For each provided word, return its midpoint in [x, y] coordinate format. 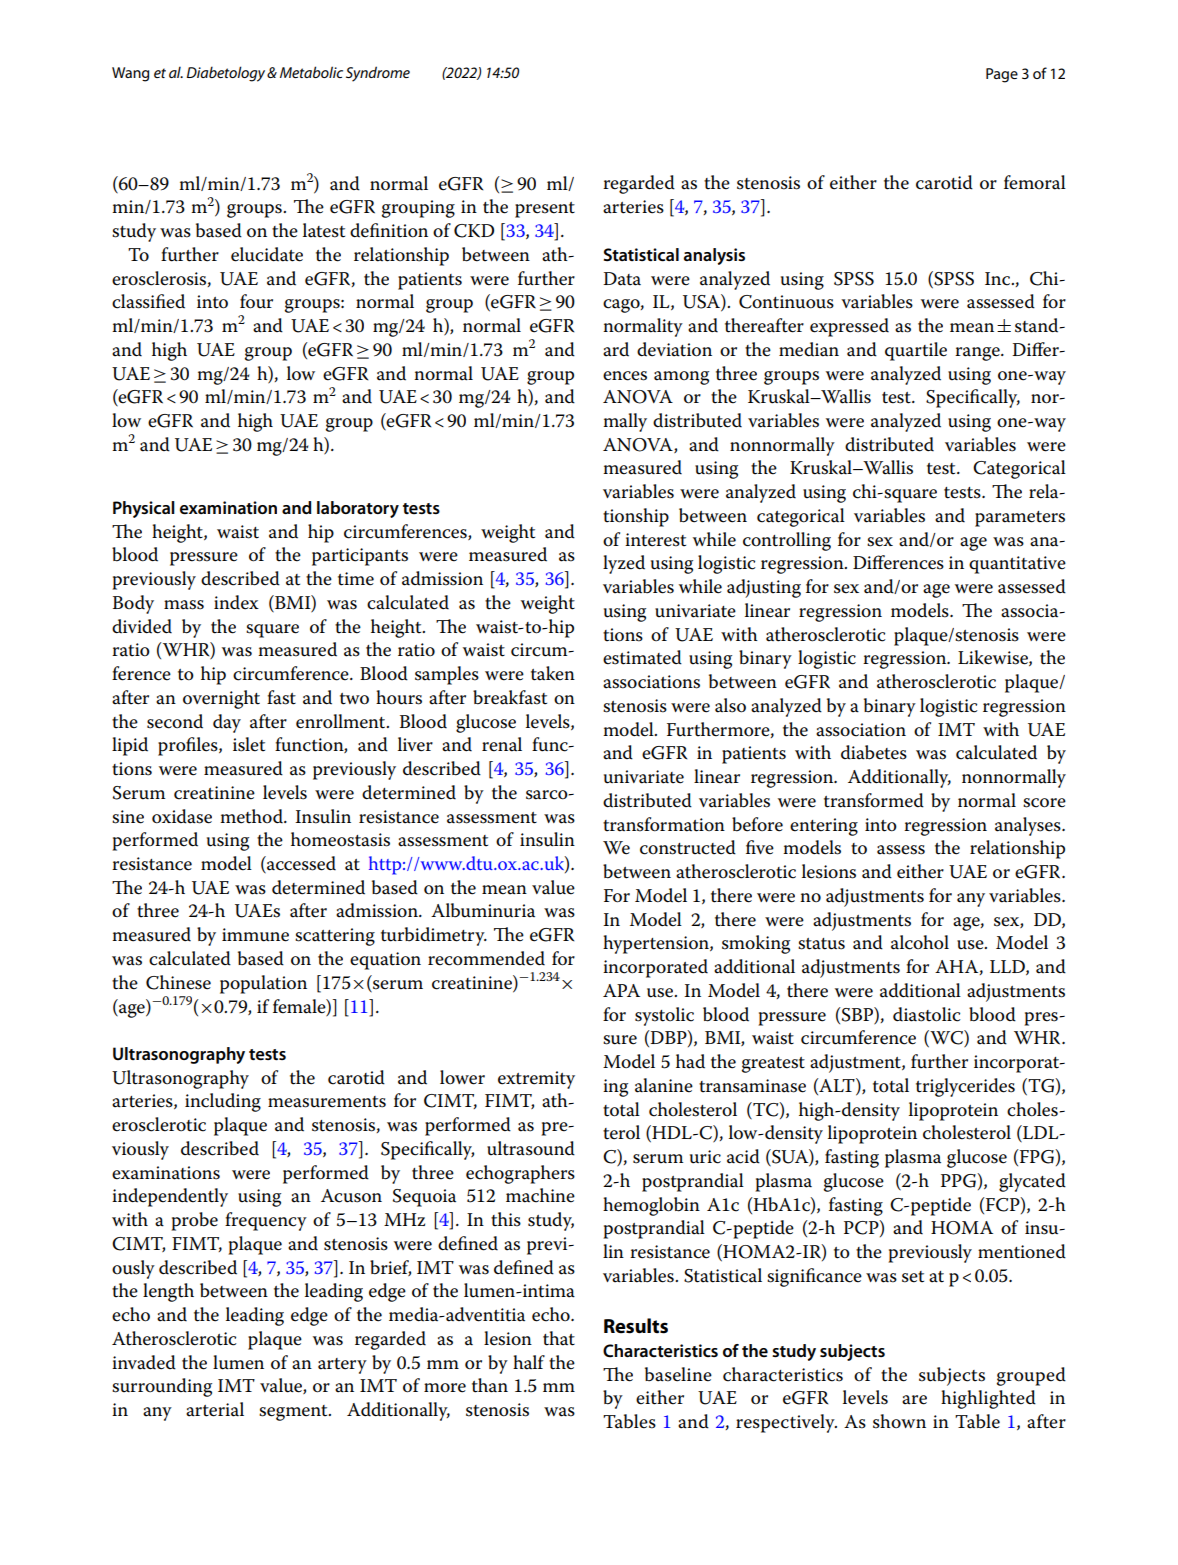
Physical [144, 509]
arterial [215, 1409]
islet [249, 744]
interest [655, 540]
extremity [536, 1080]
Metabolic [311, 72]
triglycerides [965, 1087]
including [223, 1102]
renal [502, 744]
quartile [916, 351]
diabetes [874, 752]
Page [1002, 75]
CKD [474, 231]
